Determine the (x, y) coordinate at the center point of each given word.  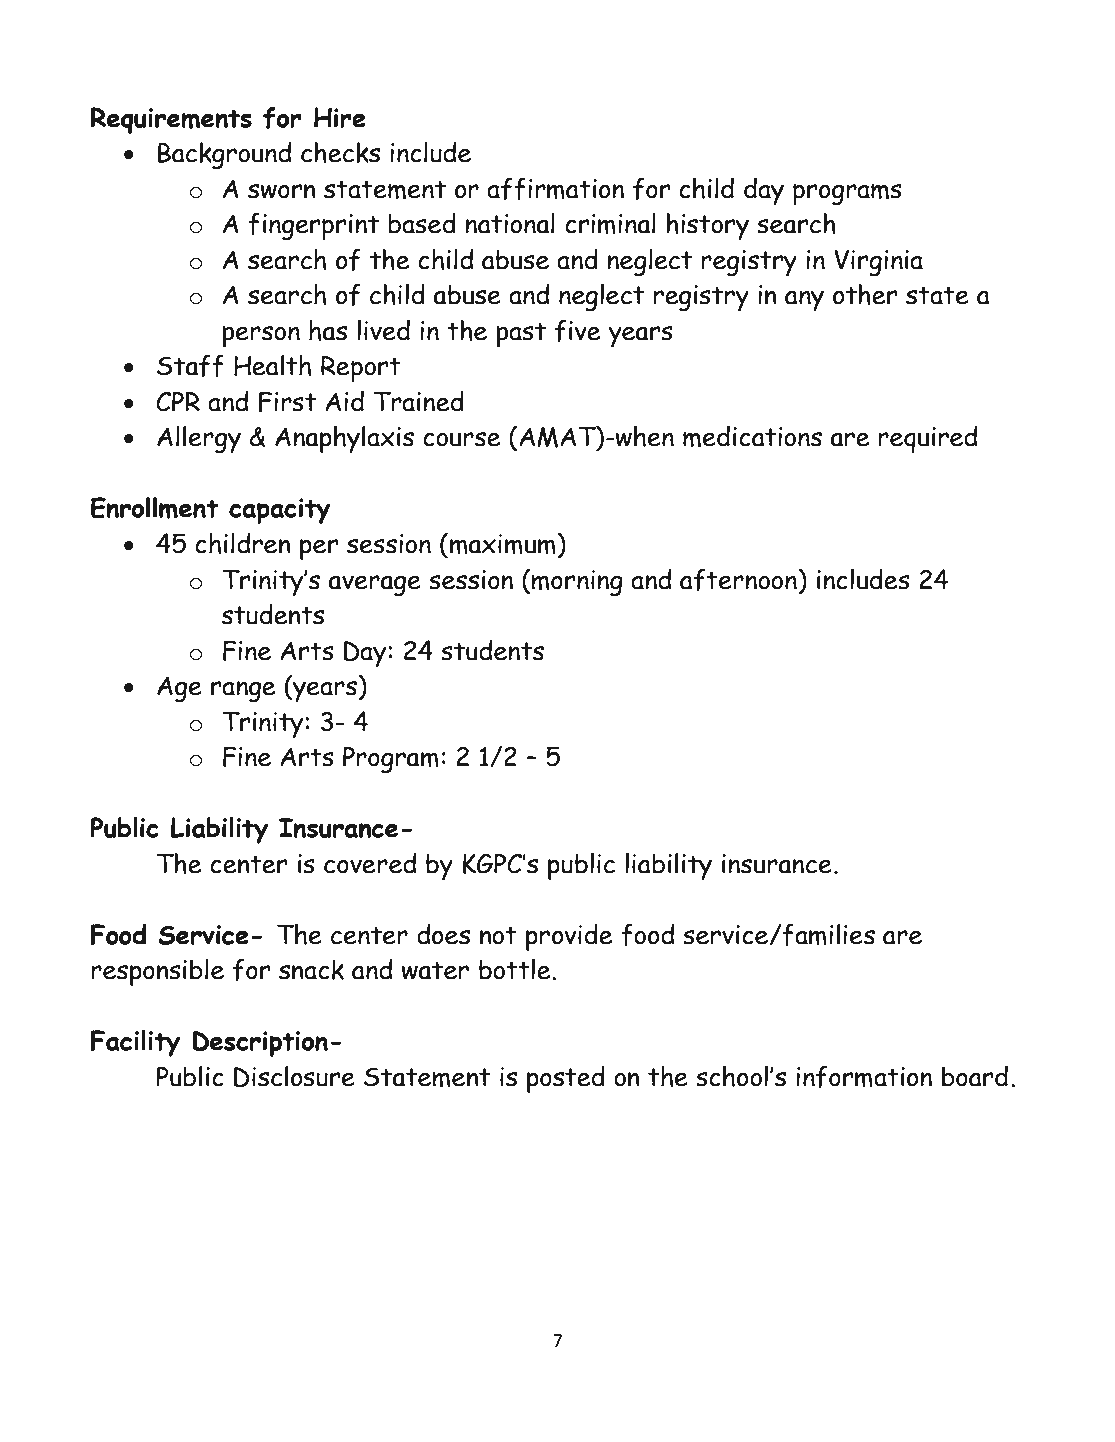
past (521, 334)
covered (370, 863)
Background (224, 155)
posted (566, 1079)
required (927, 439)
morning (577, 583)
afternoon (738, 579)
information (864, 1076)
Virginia (878, 263)
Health (272, 365)
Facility (135, 1043)
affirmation (555, 188)
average (375, 585)
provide (569, 937)
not (498, 935)
